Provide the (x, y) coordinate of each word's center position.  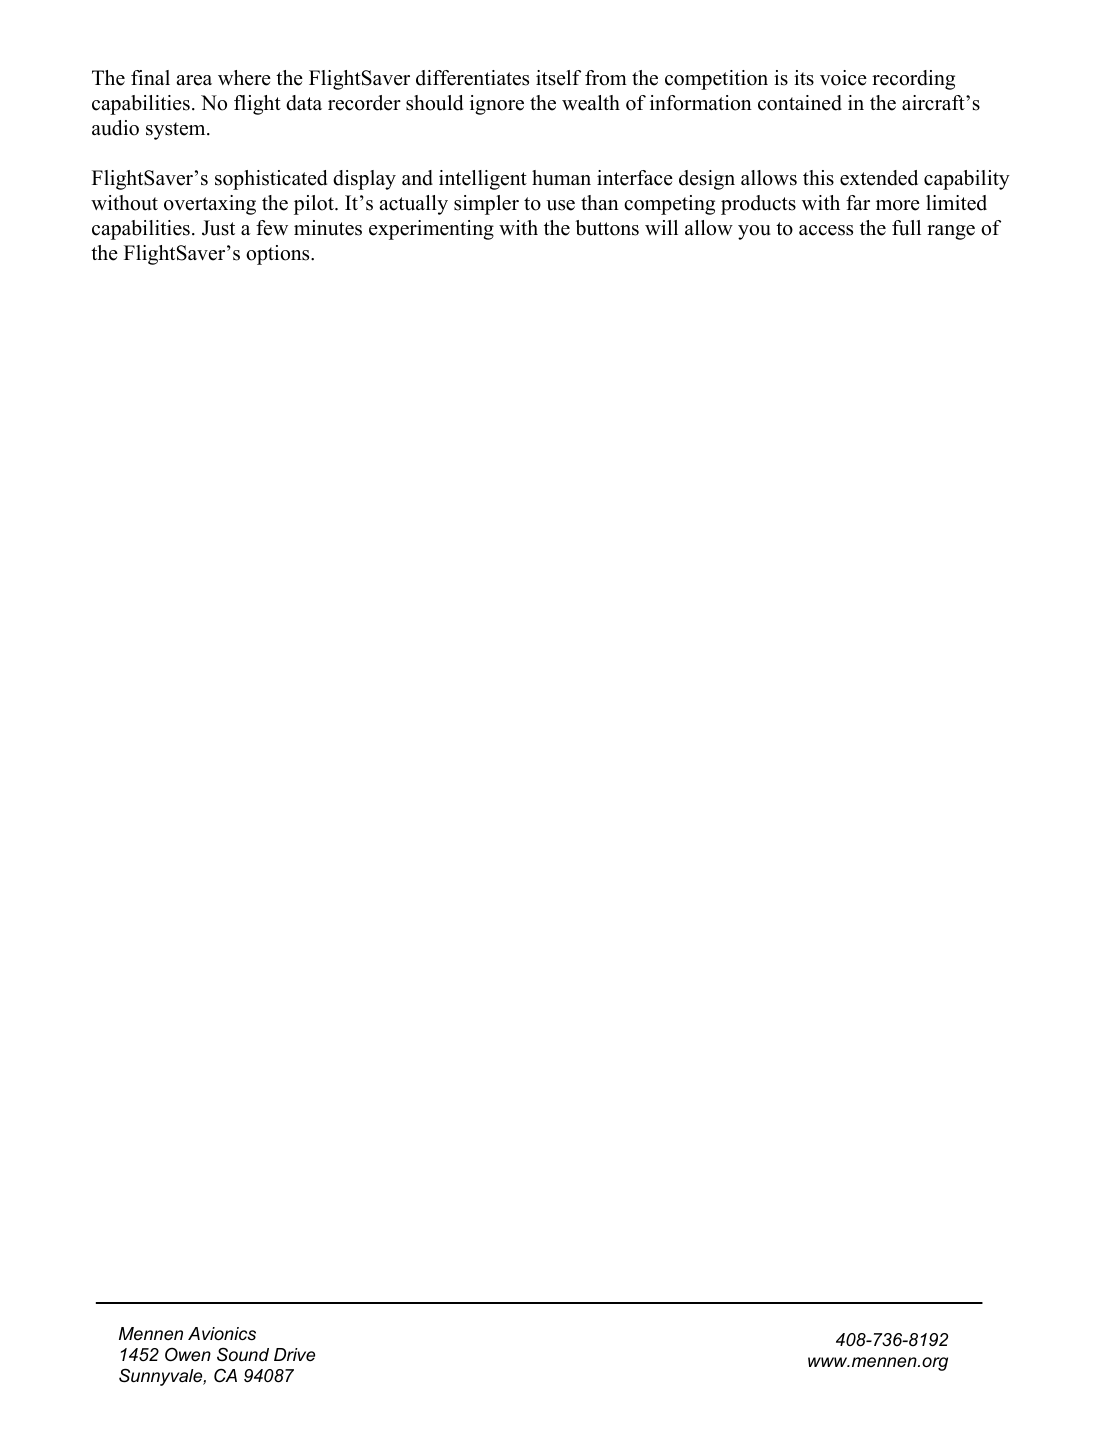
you (754, 232)
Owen (188, 1354)
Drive (294, 1354)
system (177, 131)
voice (843, 78)
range (951, 232)
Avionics (222, 1333)
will (661, 227)
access (826, 230)
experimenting (431, 230)
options (279, 255)
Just (218, 228)
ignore (497, 105)
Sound (243, 1354)
